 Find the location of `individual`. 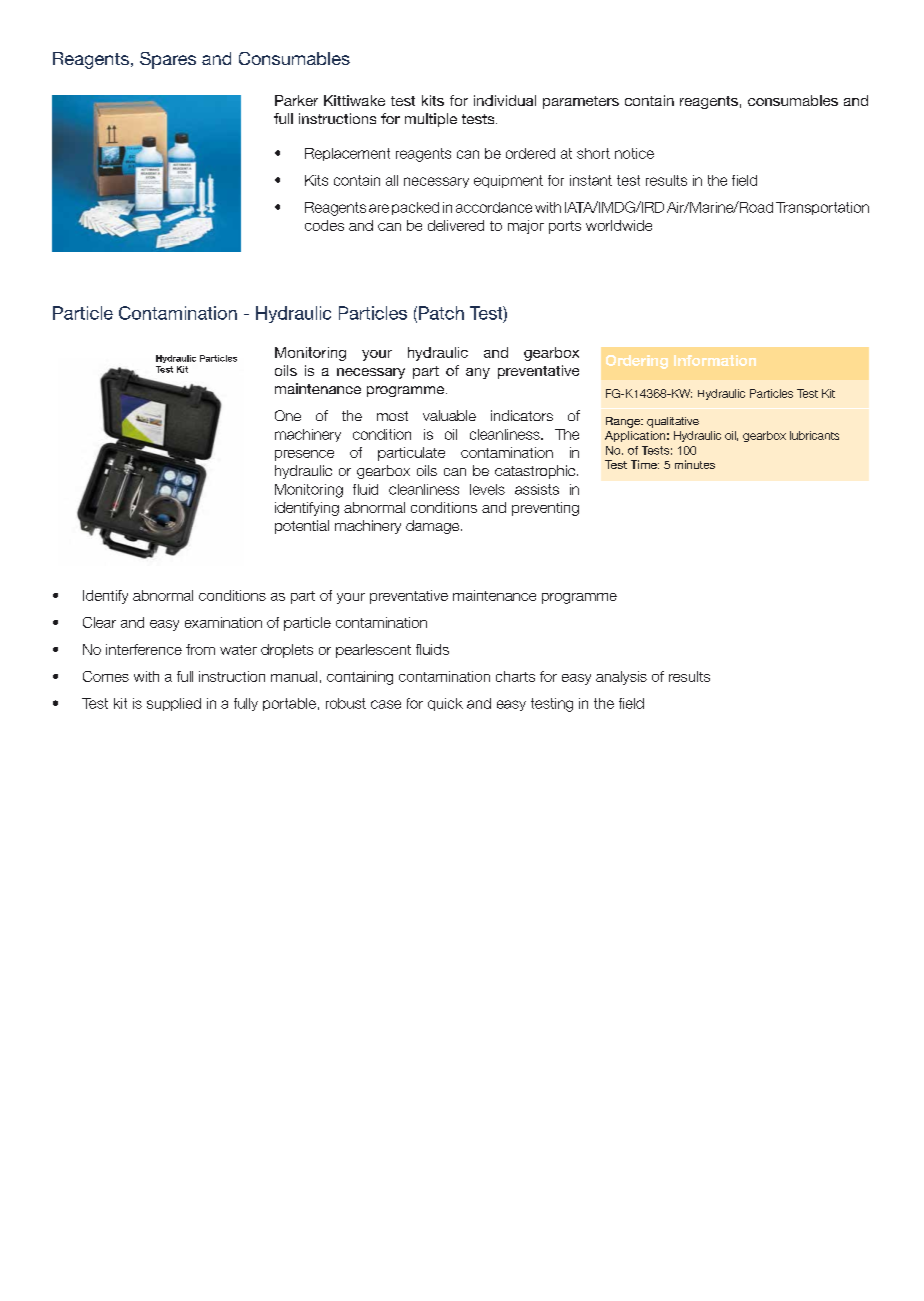

individual is located at coordinates (505, 100).
